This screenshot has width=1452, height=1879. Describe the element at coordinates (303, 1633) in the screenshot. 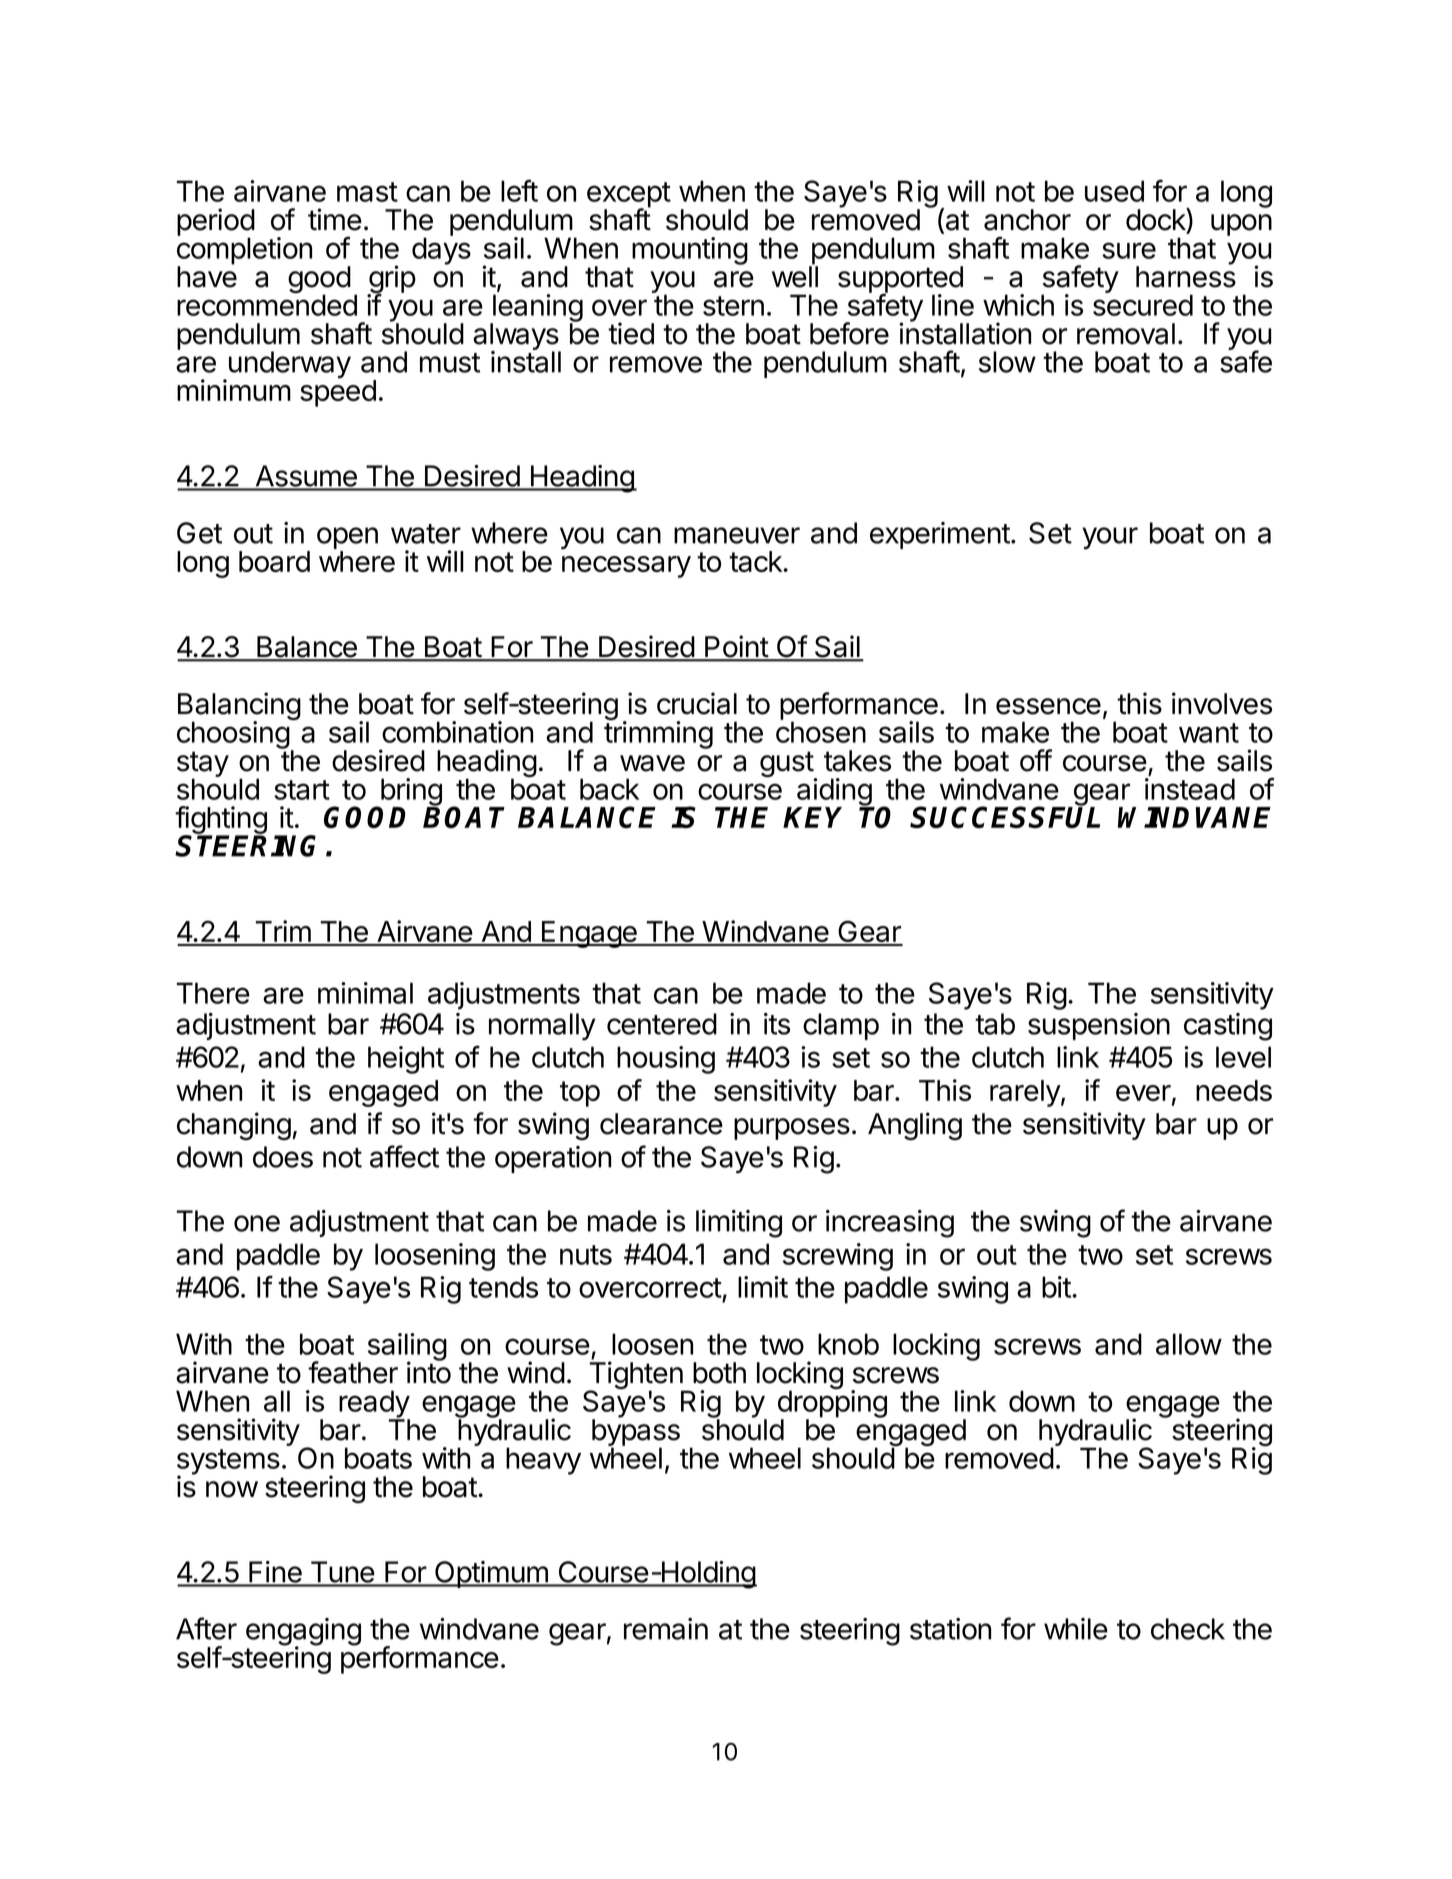

I see `engaging` at that location.
